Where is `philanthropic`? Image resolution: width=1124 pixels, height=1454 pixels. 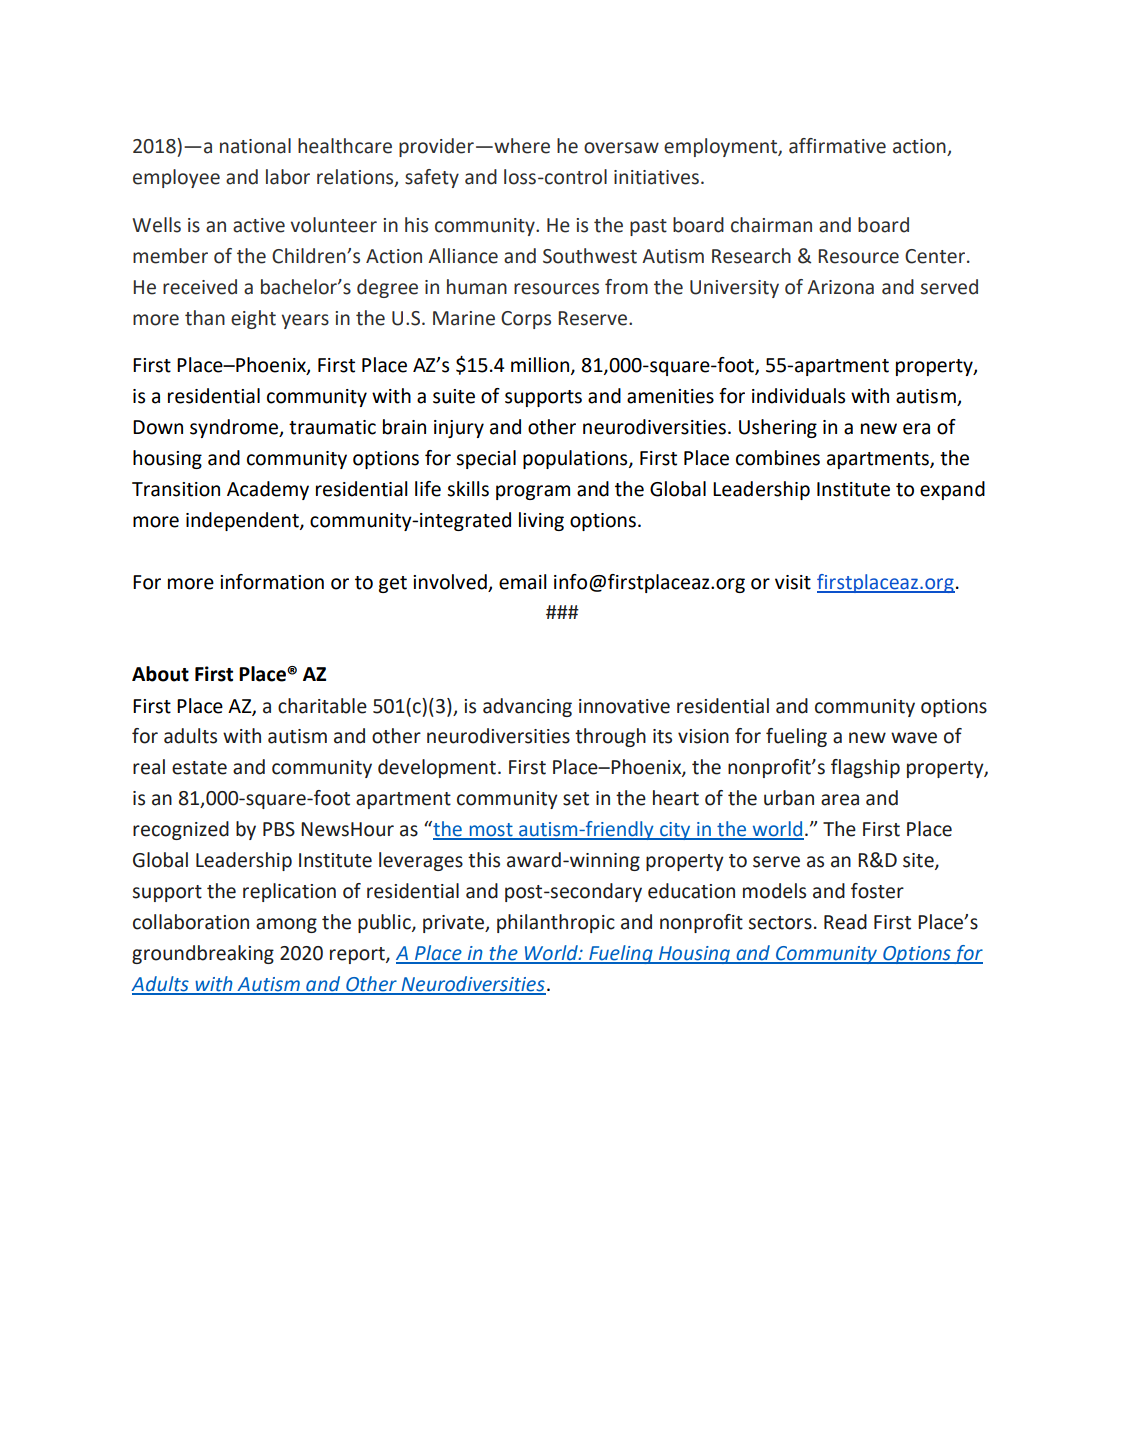 philanthropic is located at coordinates (556, 923).
